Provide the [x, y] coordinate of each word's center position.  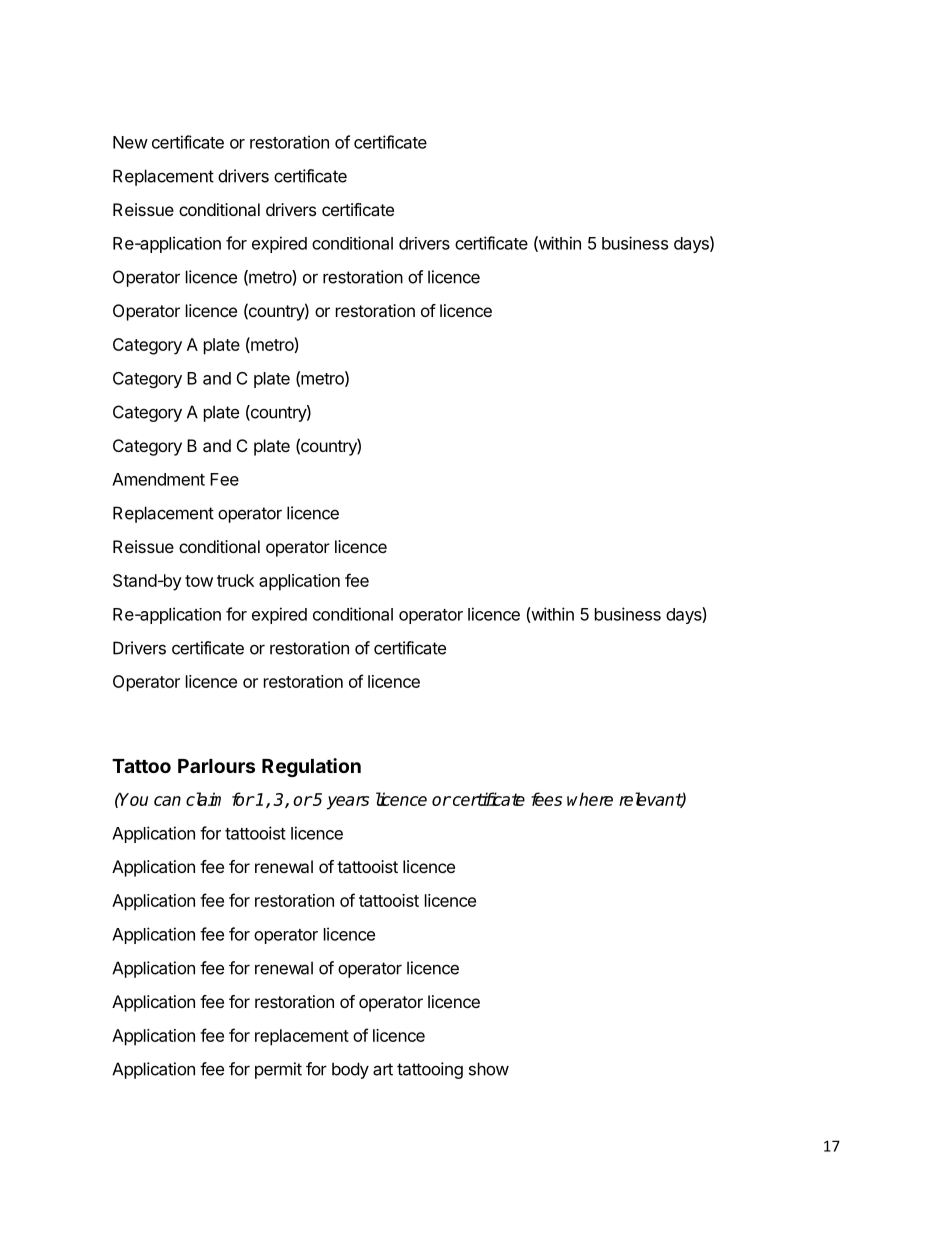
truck [235, 580]
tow [199, 581]
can [167, 801]
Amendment [158, 479]
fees [546, 799]
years [348, 803]
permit [278, 1070]
